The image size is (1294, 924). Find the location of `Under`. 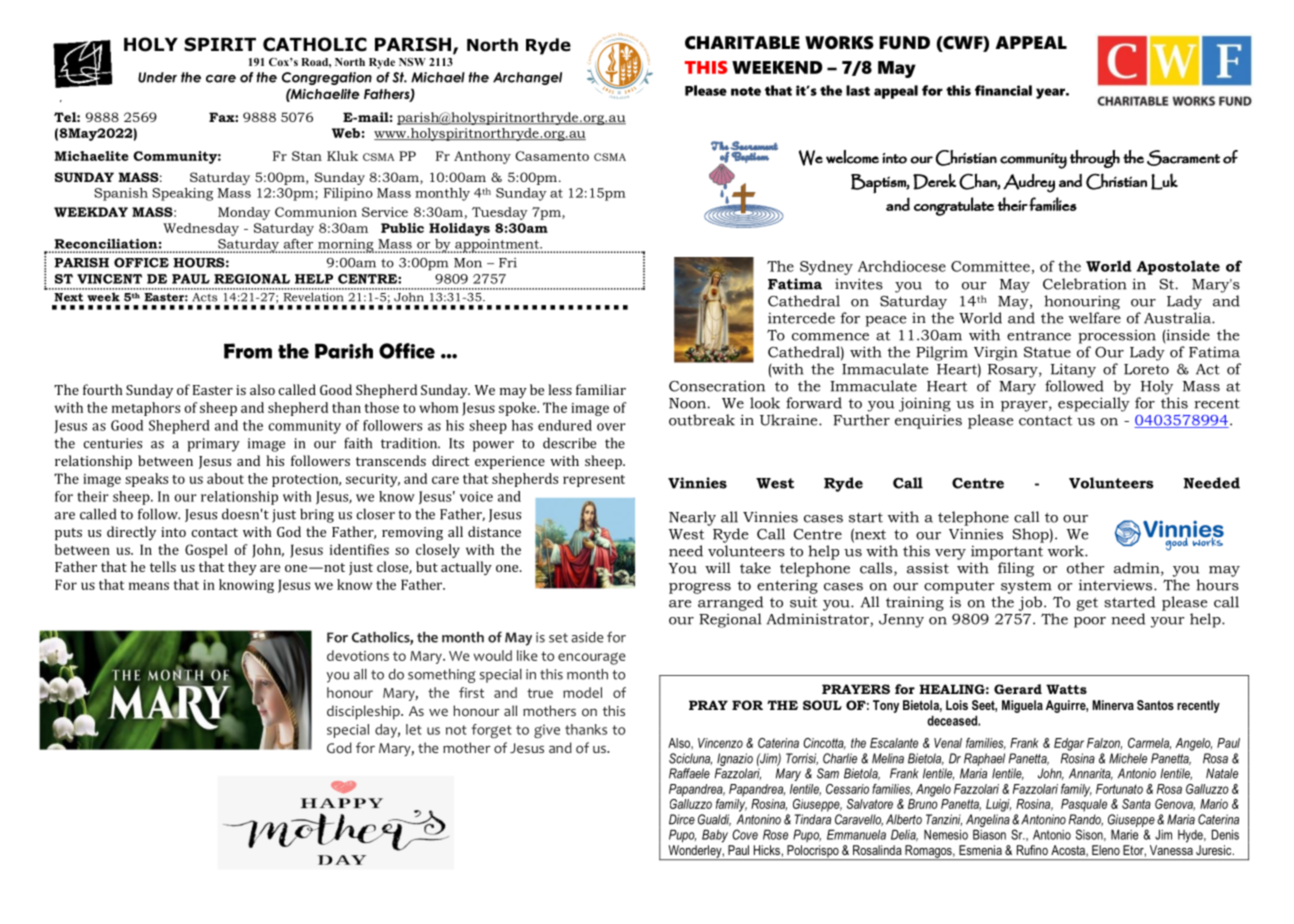

Under is located at coordinates (157, 77).
